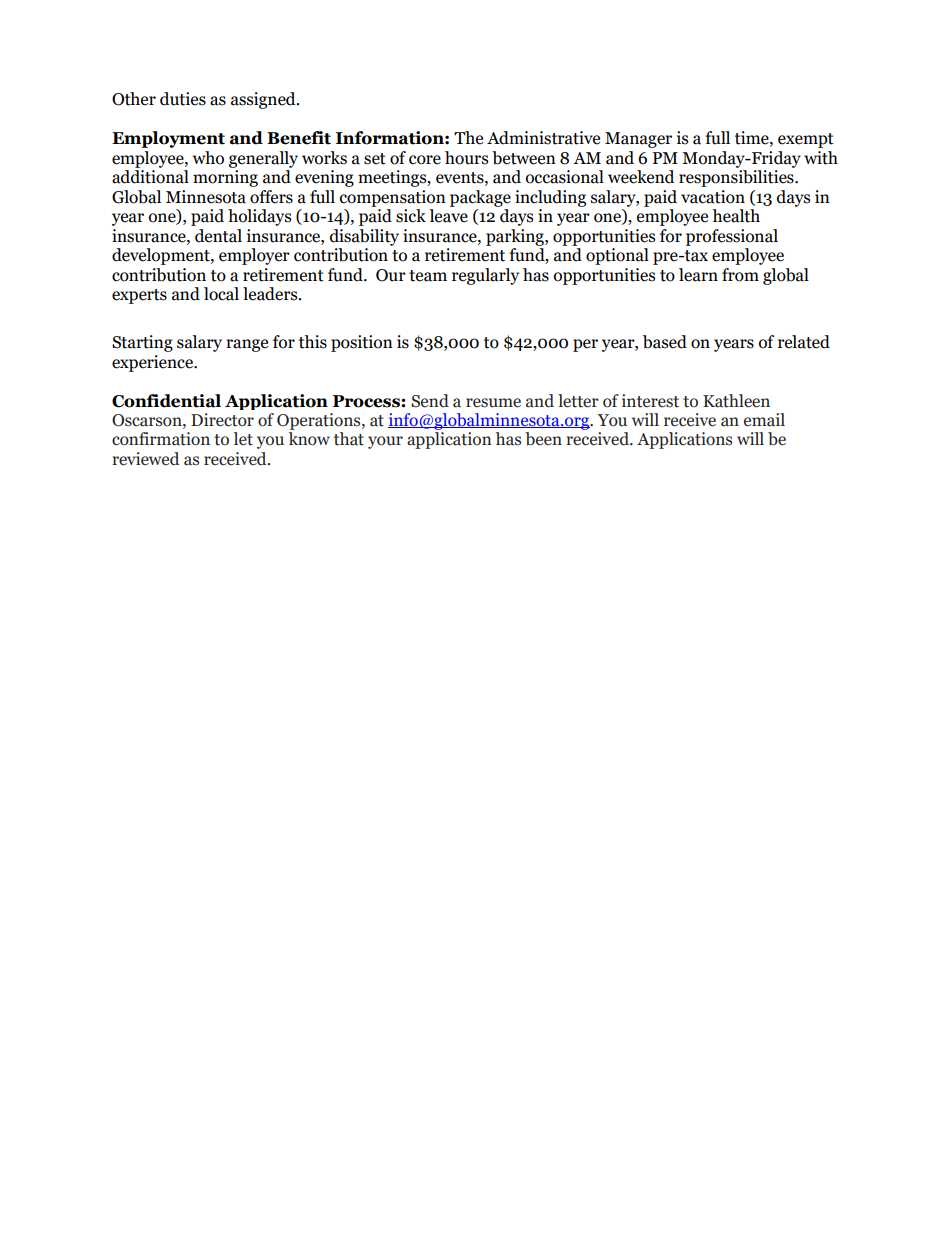 The image size is (952, 1233). Describe the element at coordinates (737, 178) in the screenshot. I see `responsibilities` at that location.
